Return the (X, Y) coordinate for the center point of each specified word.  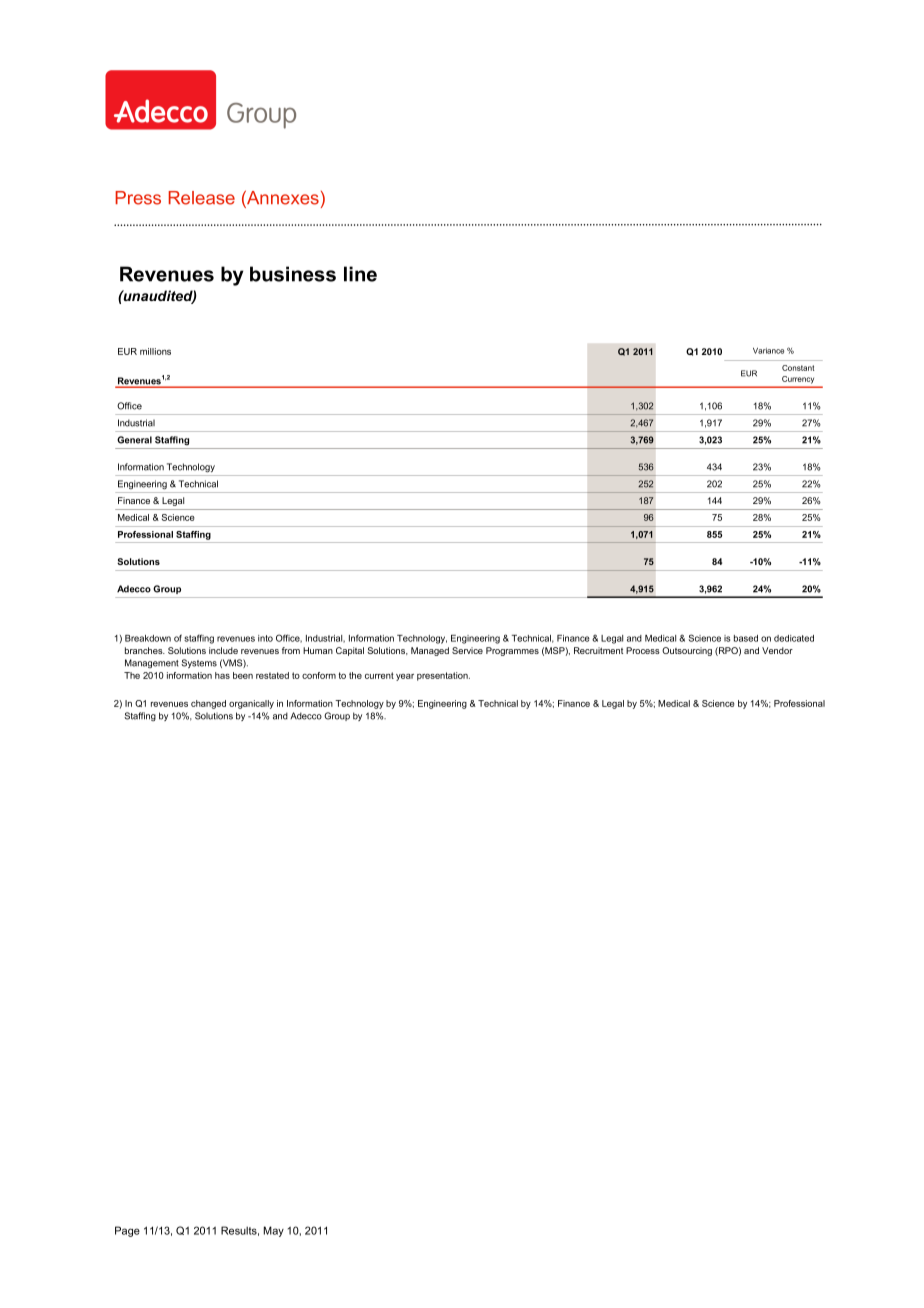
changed (208, 704)
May (273, 1231)
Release (202, 198)
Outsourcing (687, 651)
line (360, 274)
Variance (768, 351)
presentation (443, 676)
